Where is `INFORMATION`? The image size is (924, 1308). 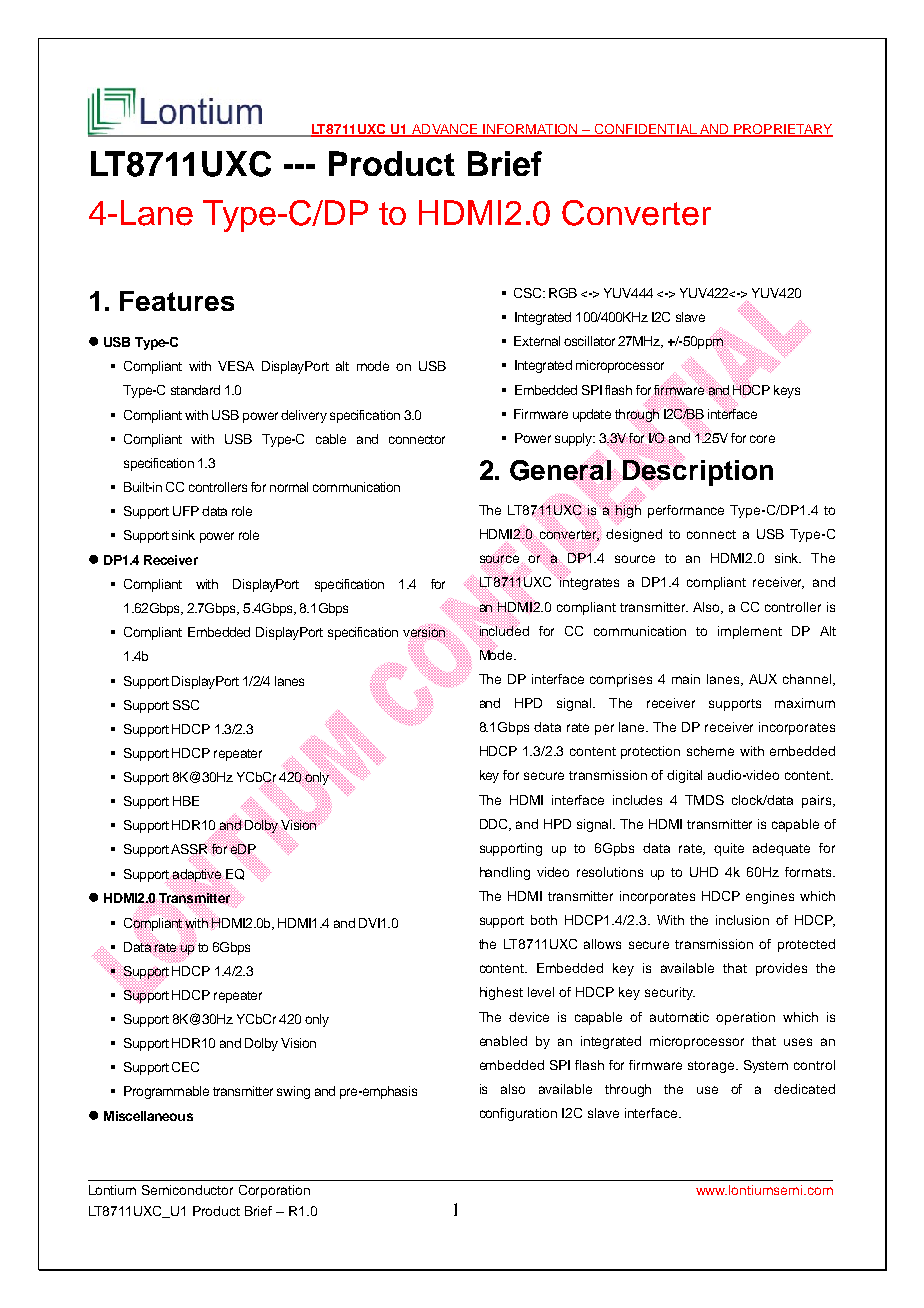 INFORMATION is located at coordinates (531, 130).
